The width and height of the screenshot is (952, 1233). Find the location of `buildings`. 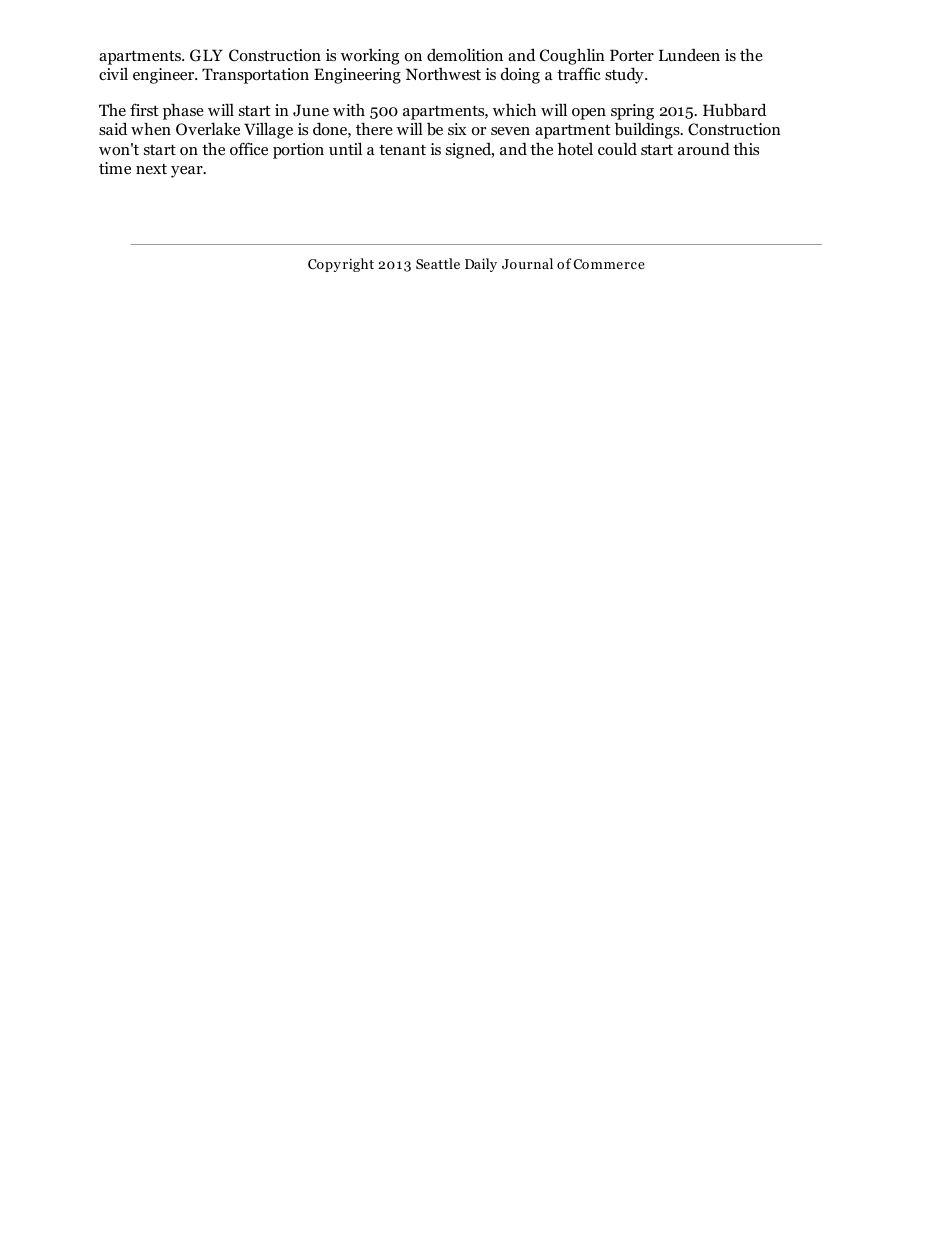

buildings is located at coordinates (648, 130).
